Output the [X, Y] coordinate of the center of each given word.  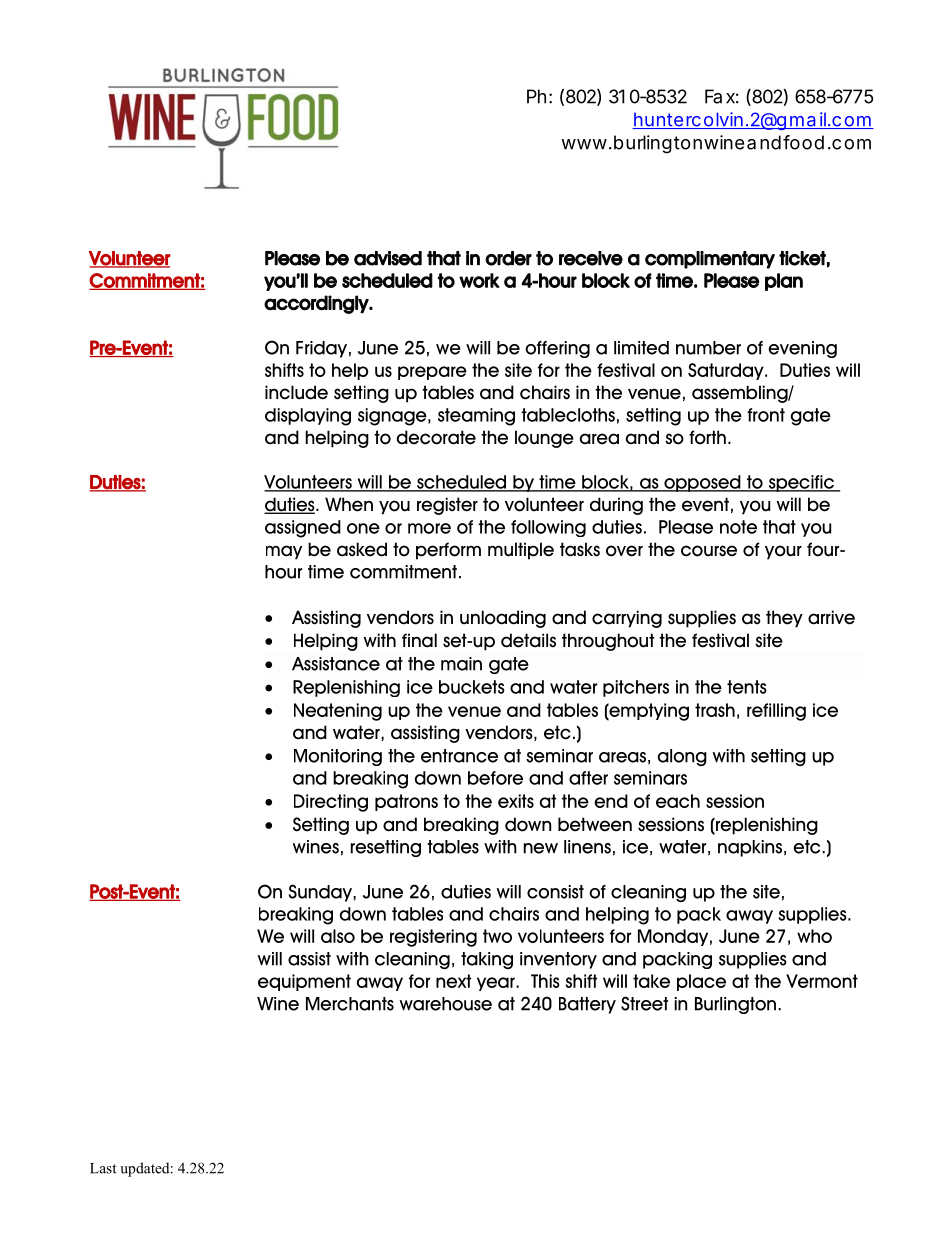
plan [784, 282]
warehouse [445, 1004]
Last [103, 1168]
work [479, 280]
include [296, 392]
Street [644, 1003]
